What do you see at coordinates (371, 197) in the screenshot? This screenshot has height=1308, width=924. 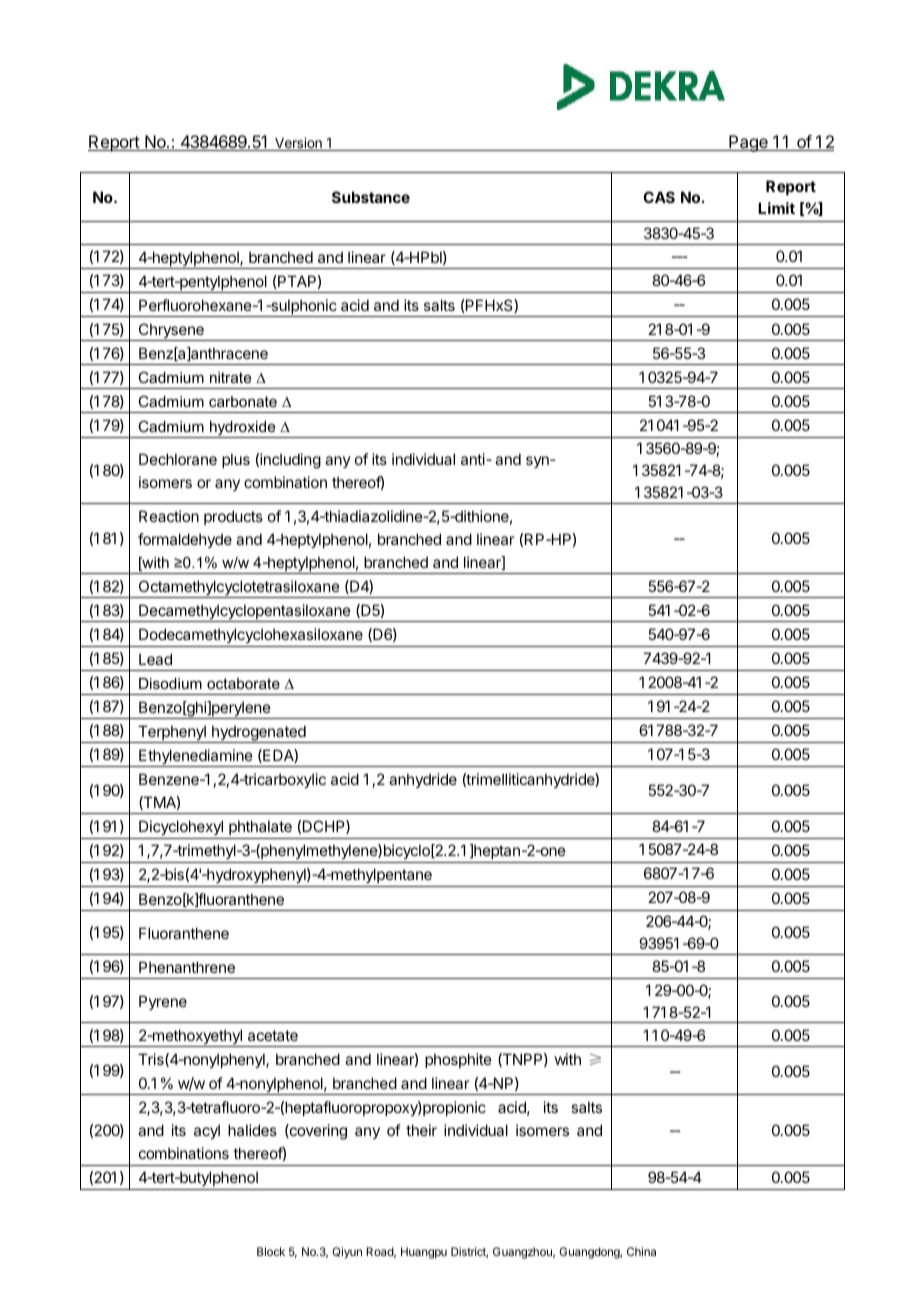 I see `Substance` at bounding box center [371, 197].
